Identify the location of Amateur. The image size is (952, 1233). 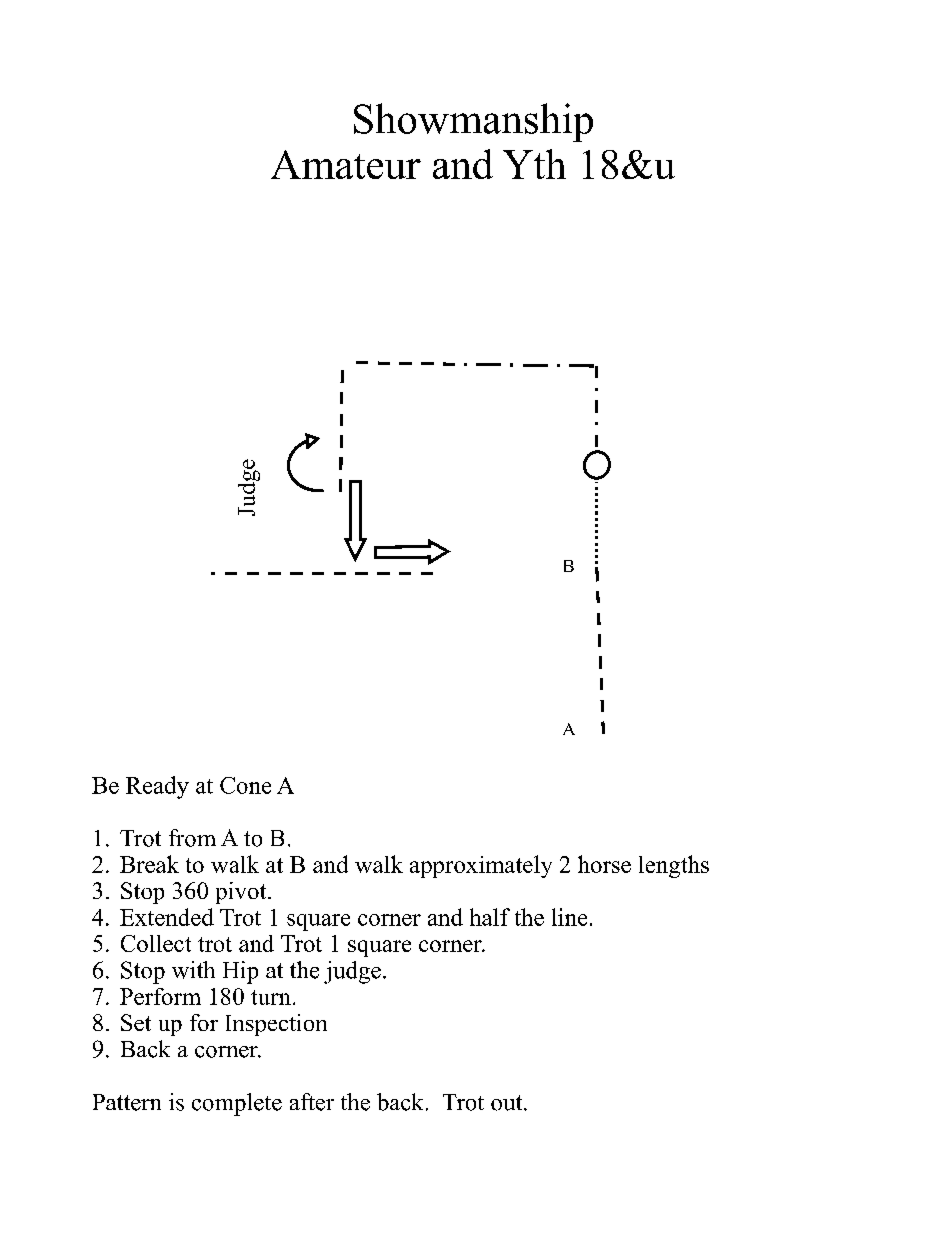
(346, 164).
